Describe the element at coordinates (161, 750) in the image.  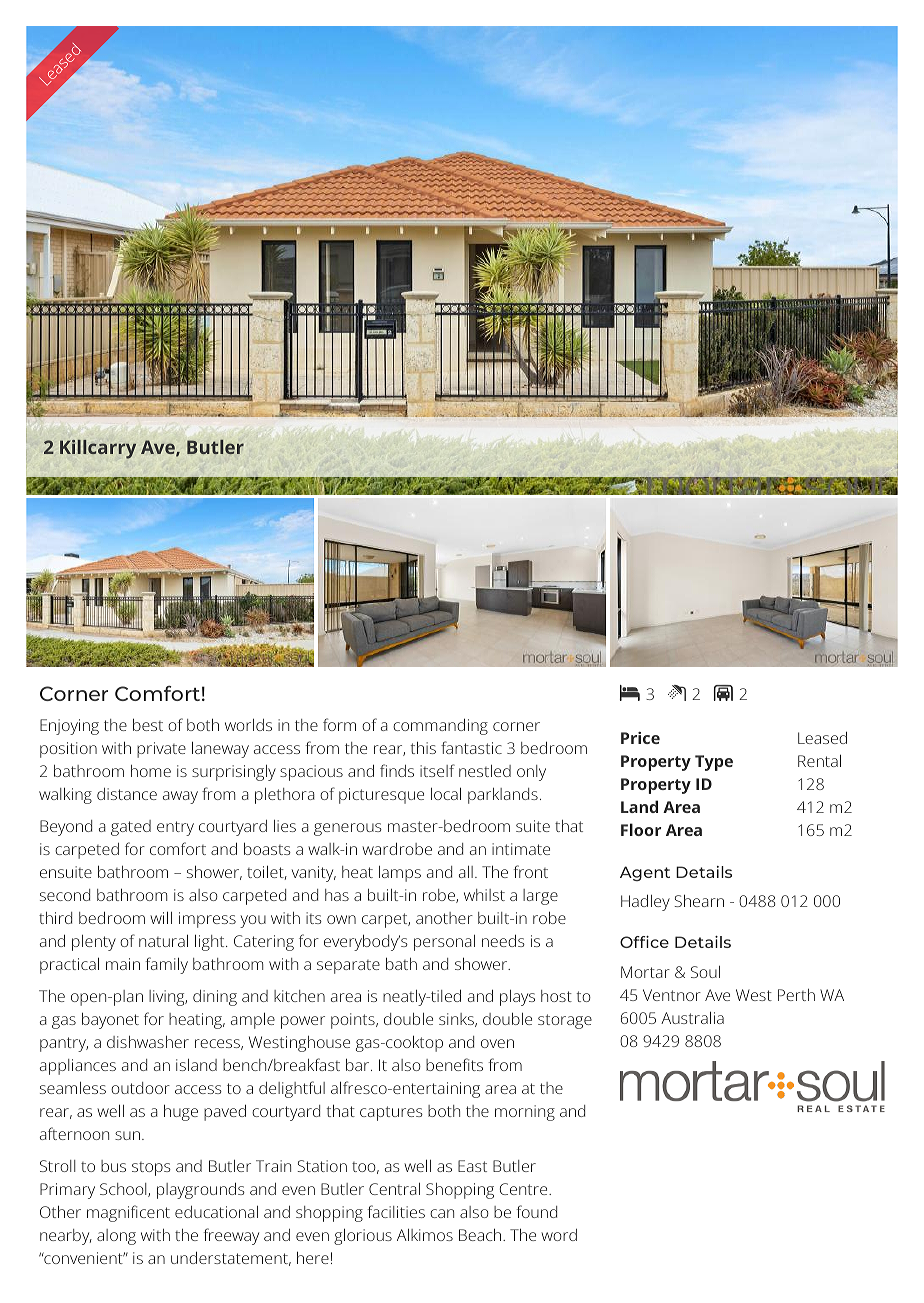
I see `private` at that location.
